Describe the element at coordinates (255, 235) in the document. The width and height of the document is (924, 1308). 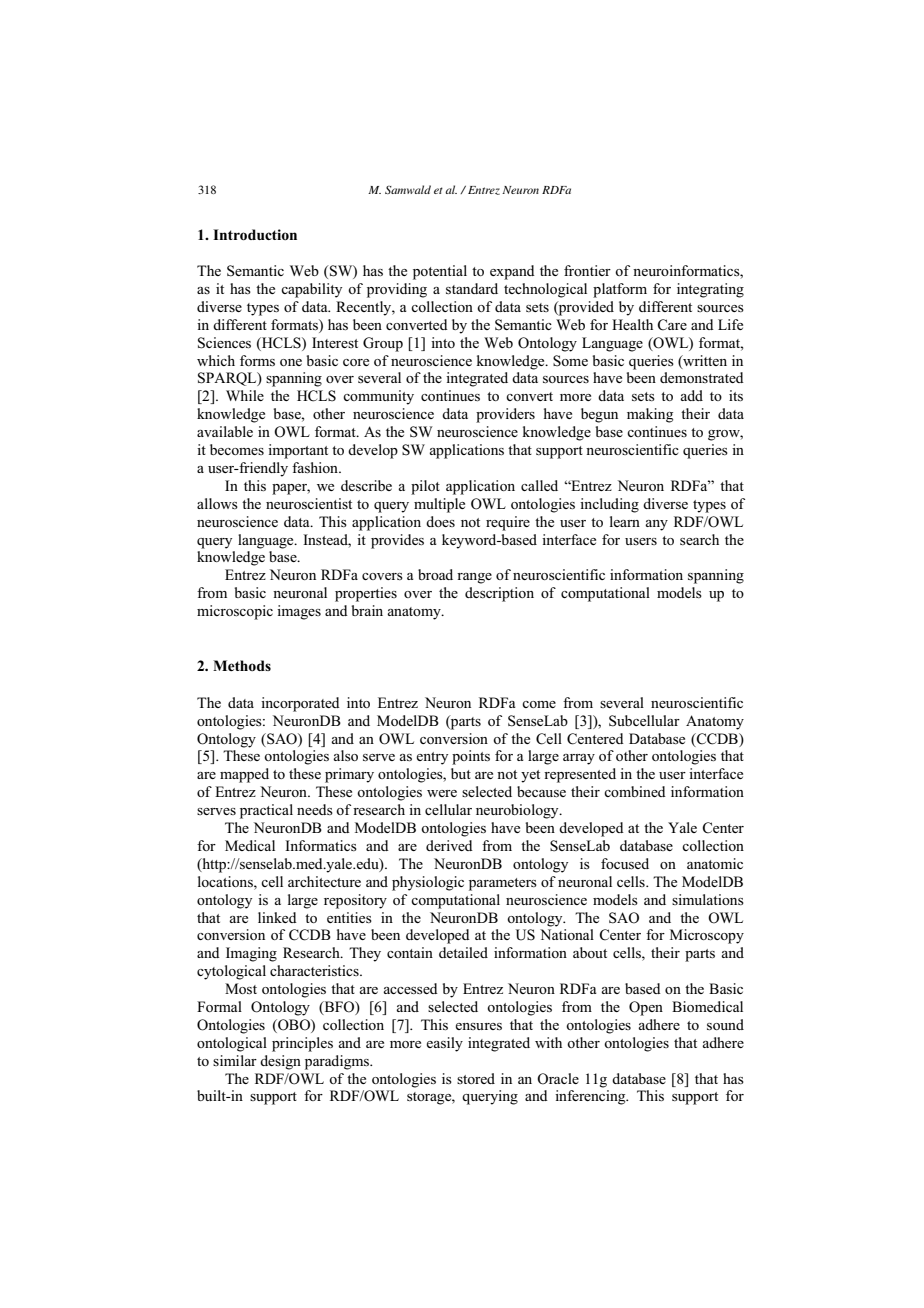
I see `Introduction` at that location.
